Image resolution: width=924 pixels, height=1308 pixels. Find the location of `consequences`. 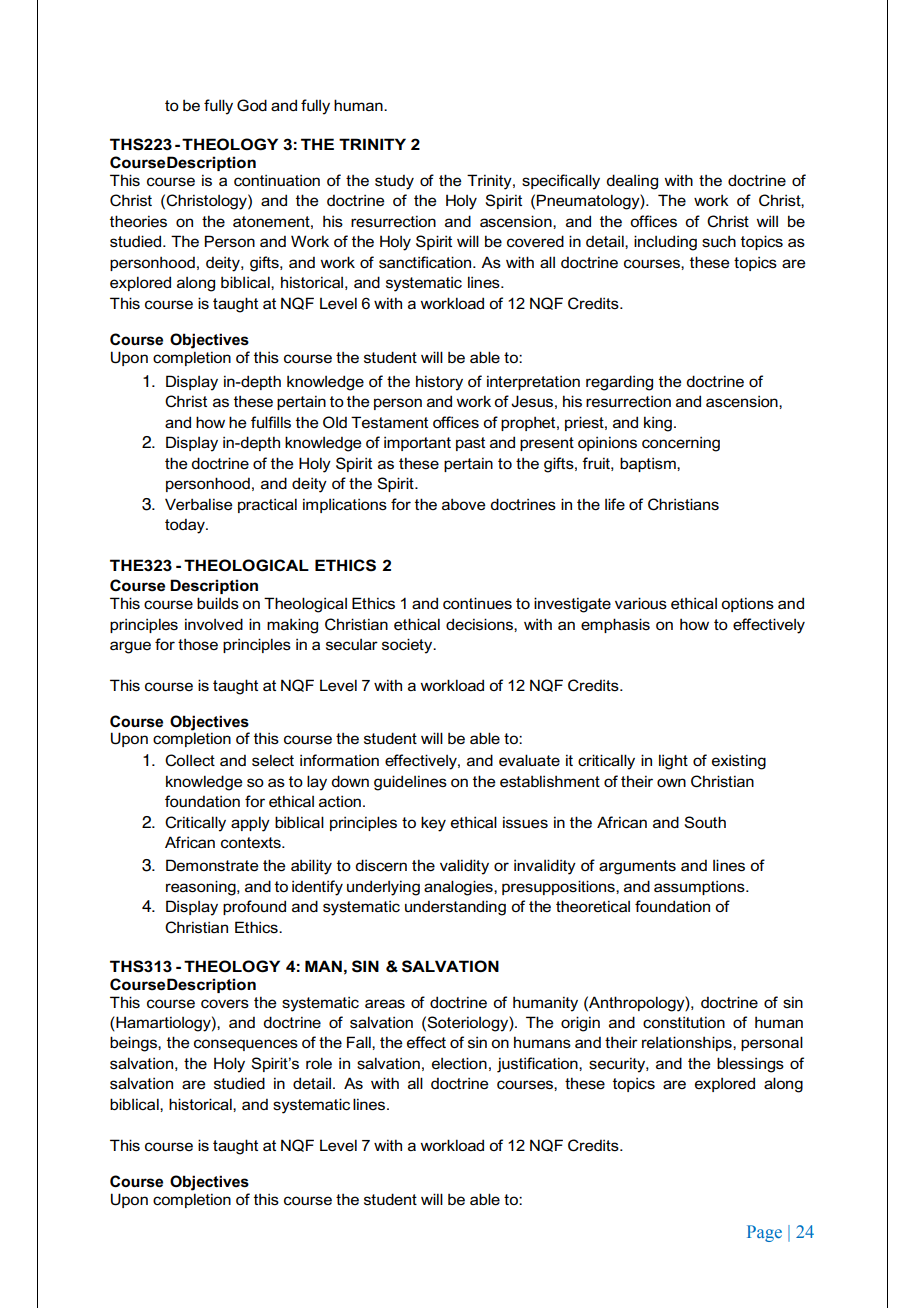

consequences is located at coordinates (246, 1045).
